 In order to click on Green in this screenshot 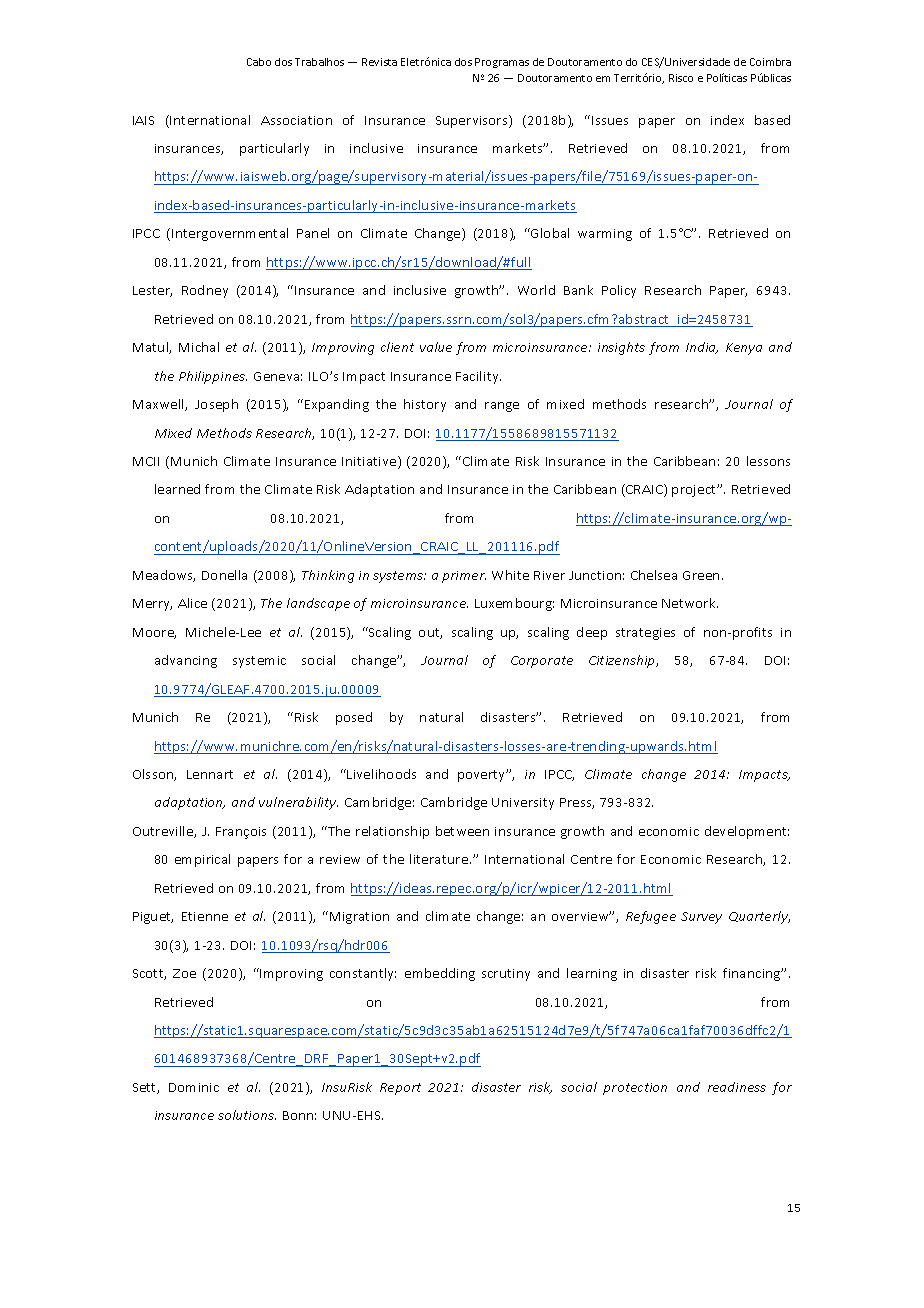, I will do `click(701, 575)`.
